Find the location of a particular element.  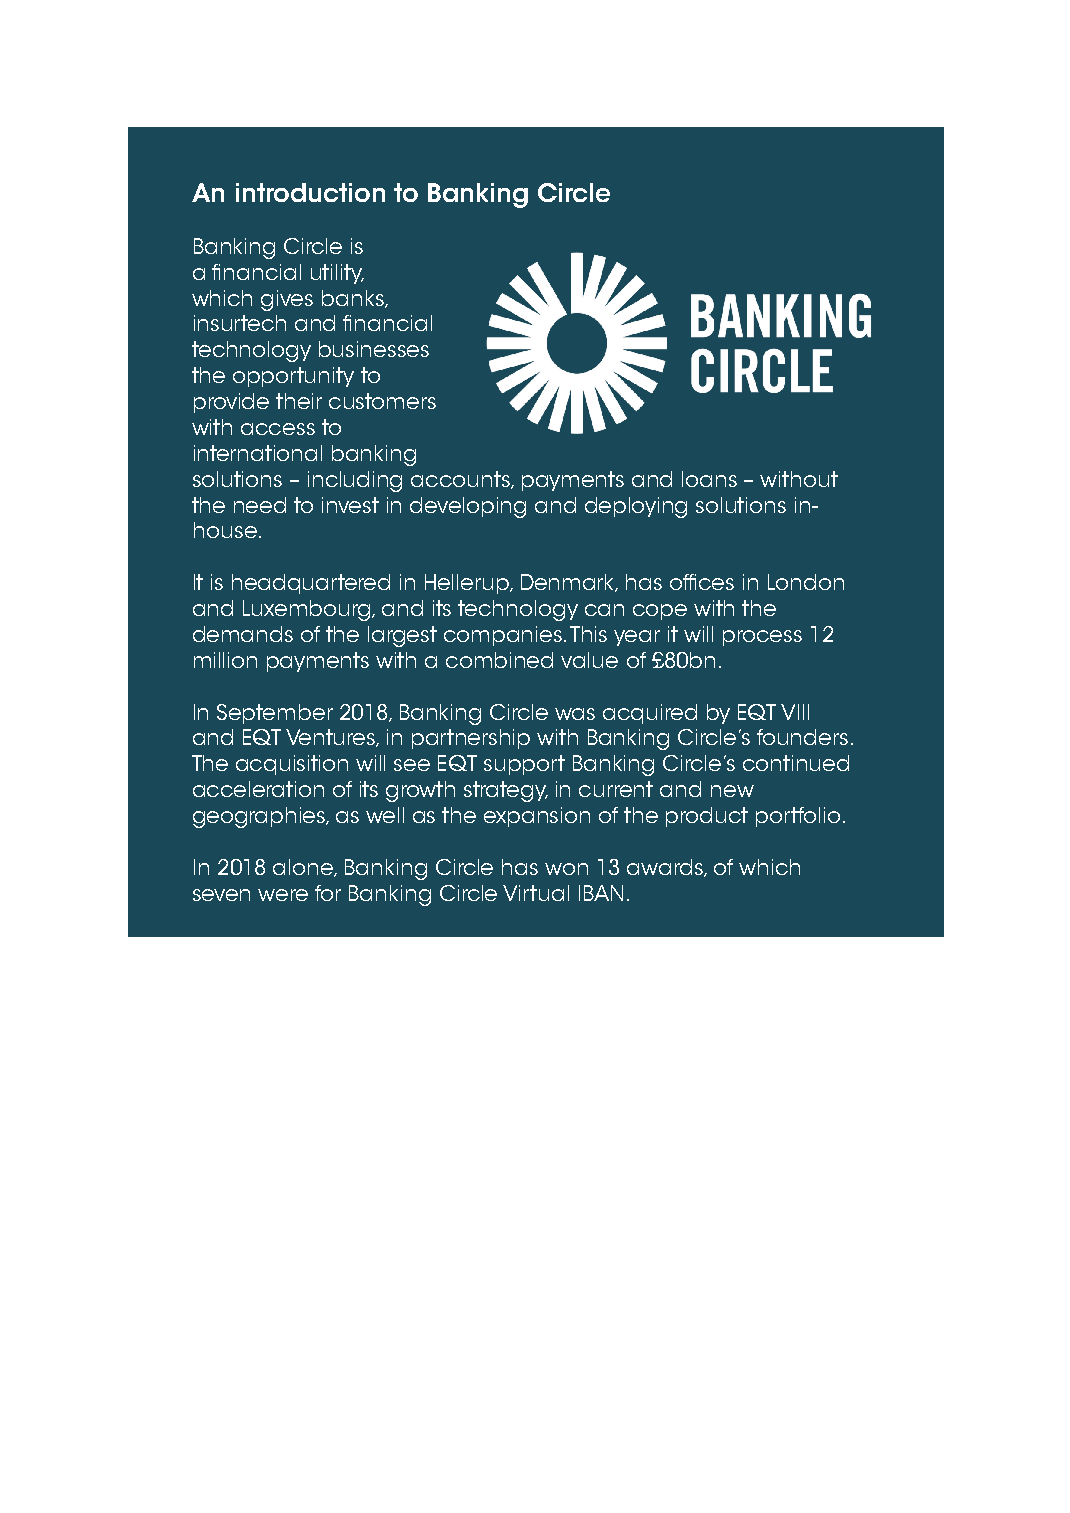

VIII is located at coordinates (795, 712).
